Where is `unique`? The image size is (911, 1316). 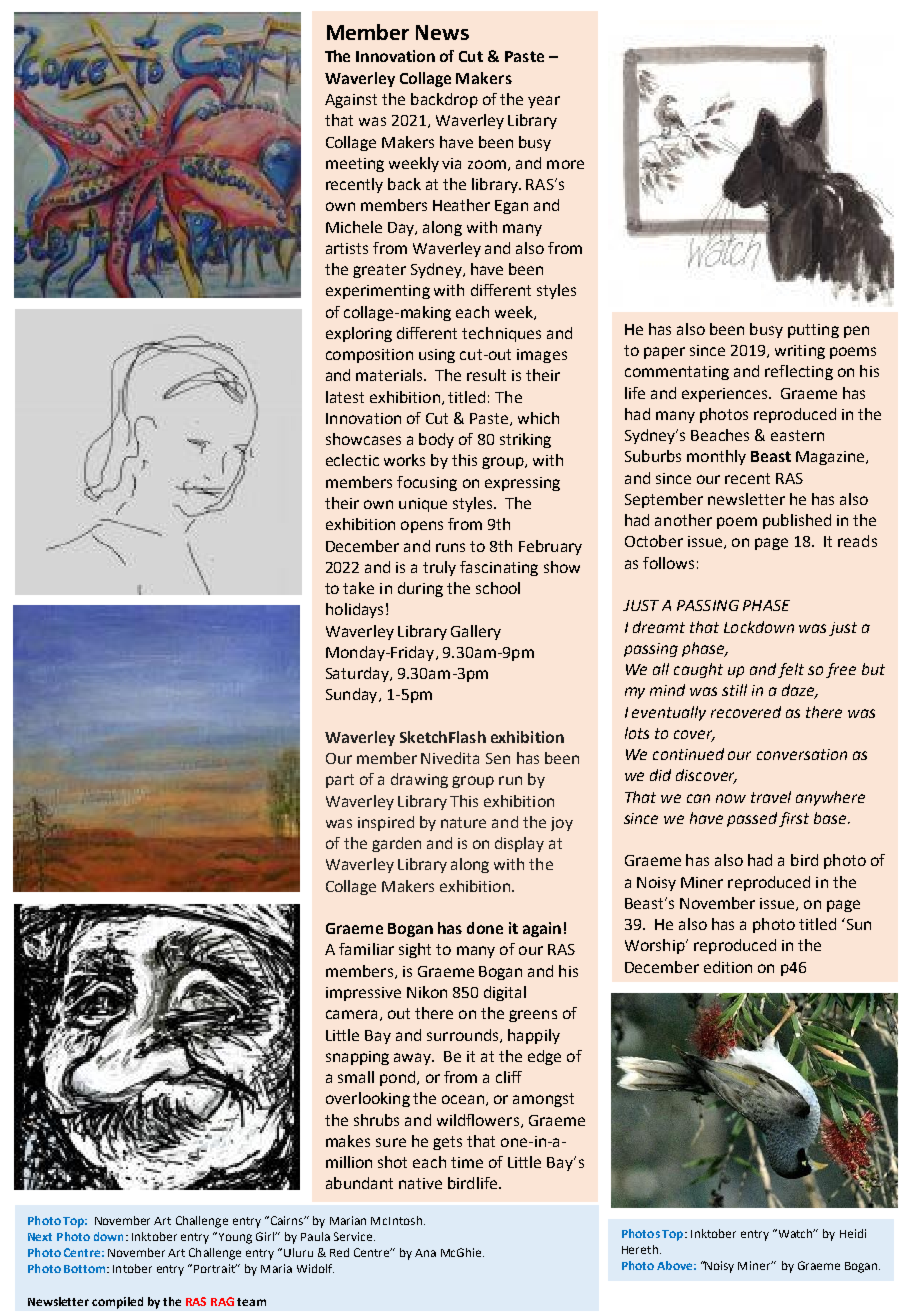
unique is located at coordinates (423, 505).
